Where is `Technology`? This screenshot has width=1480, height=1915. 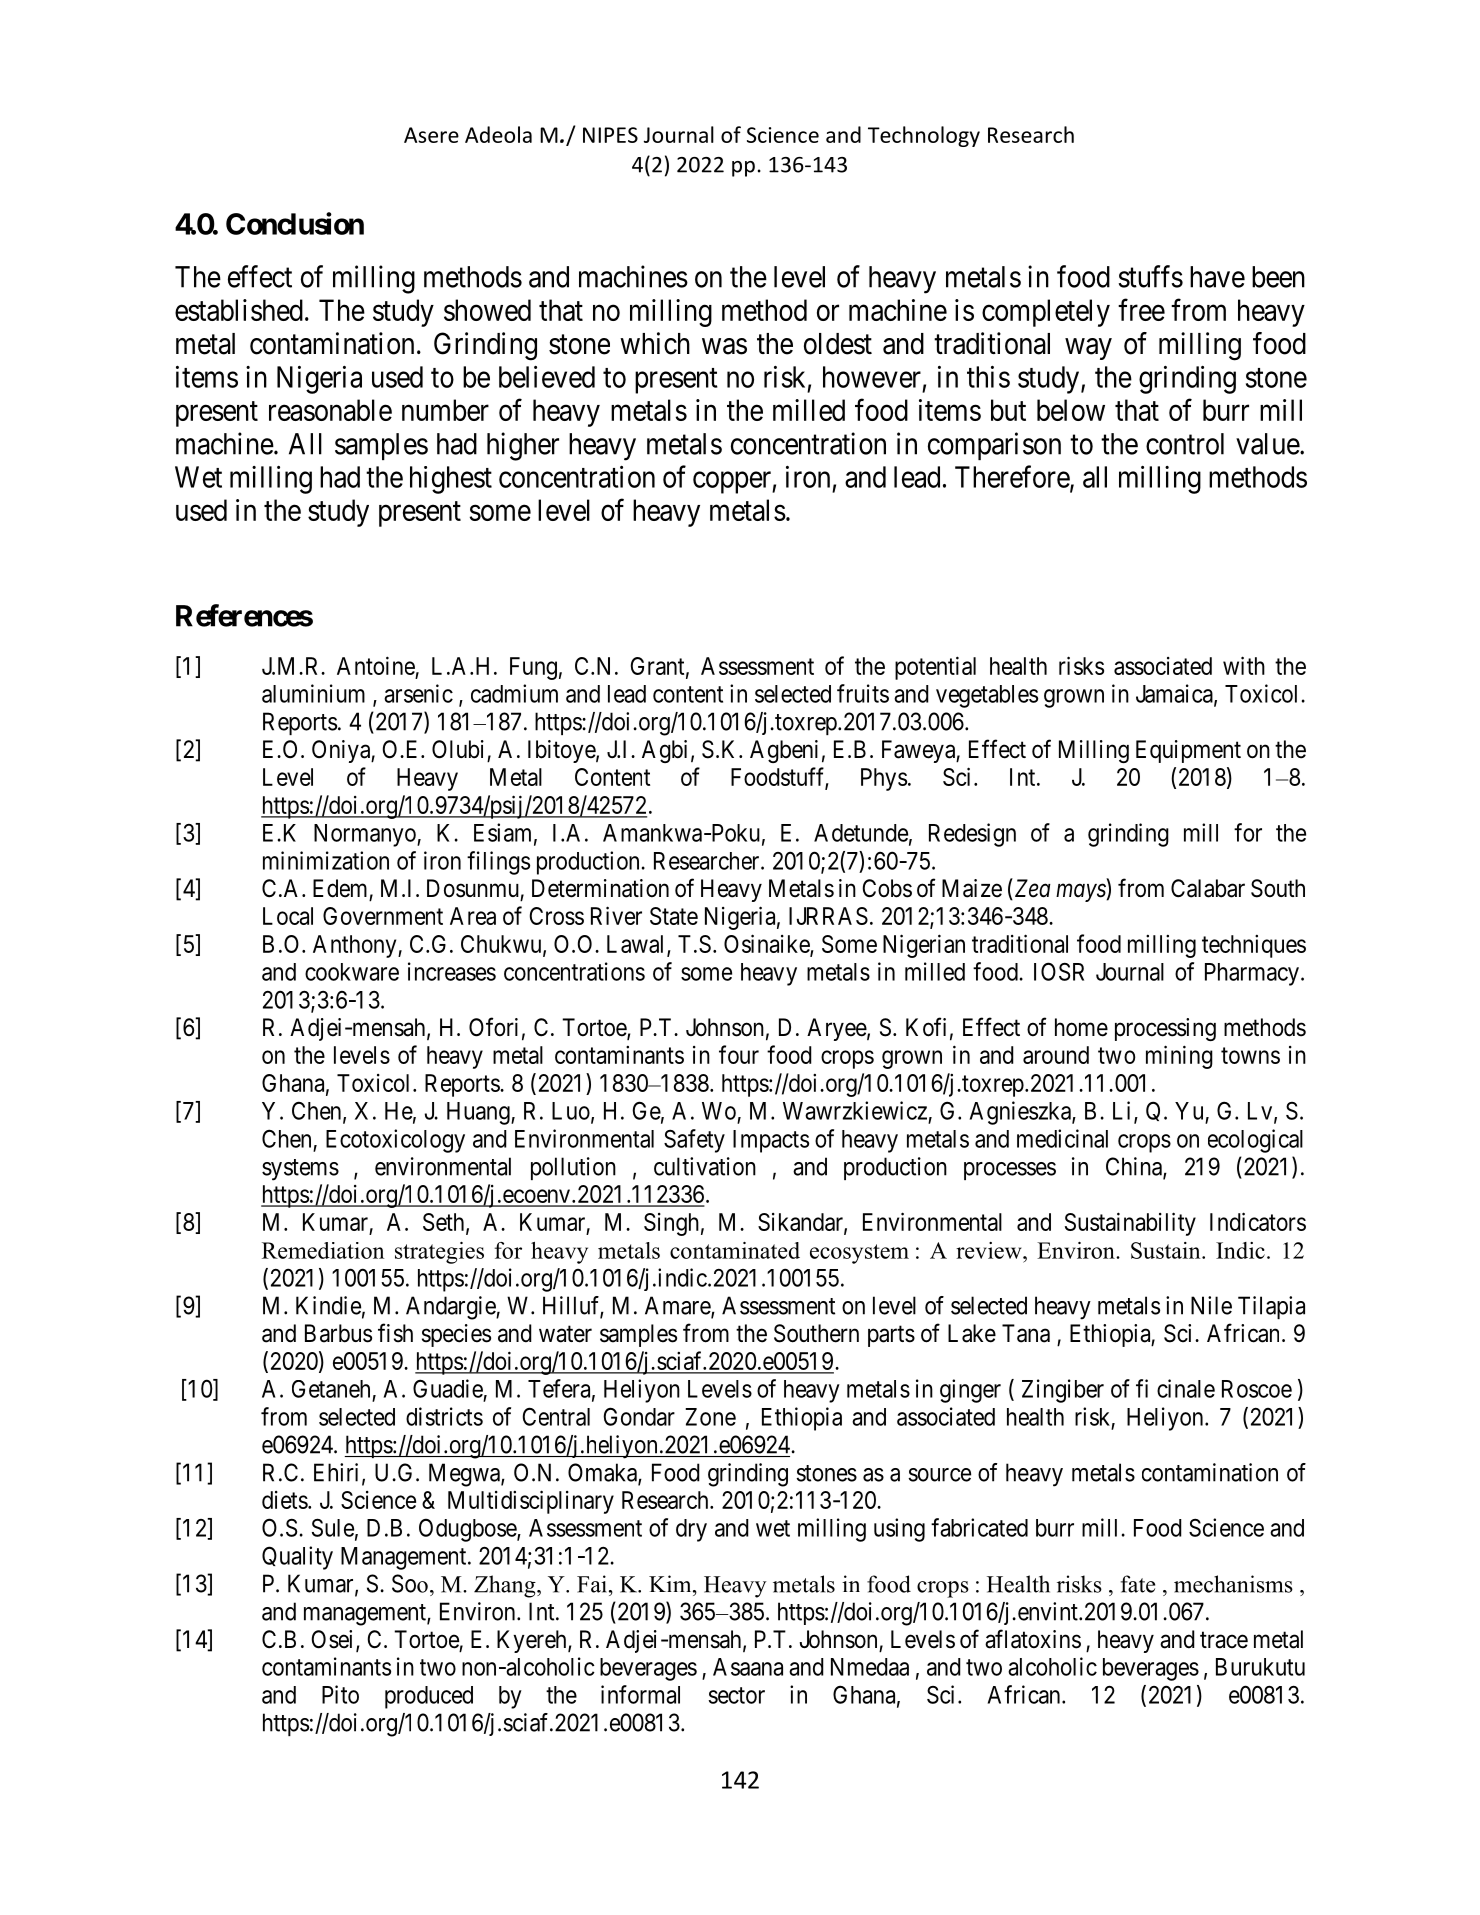
Technology is located at coordinates (924, 136).
